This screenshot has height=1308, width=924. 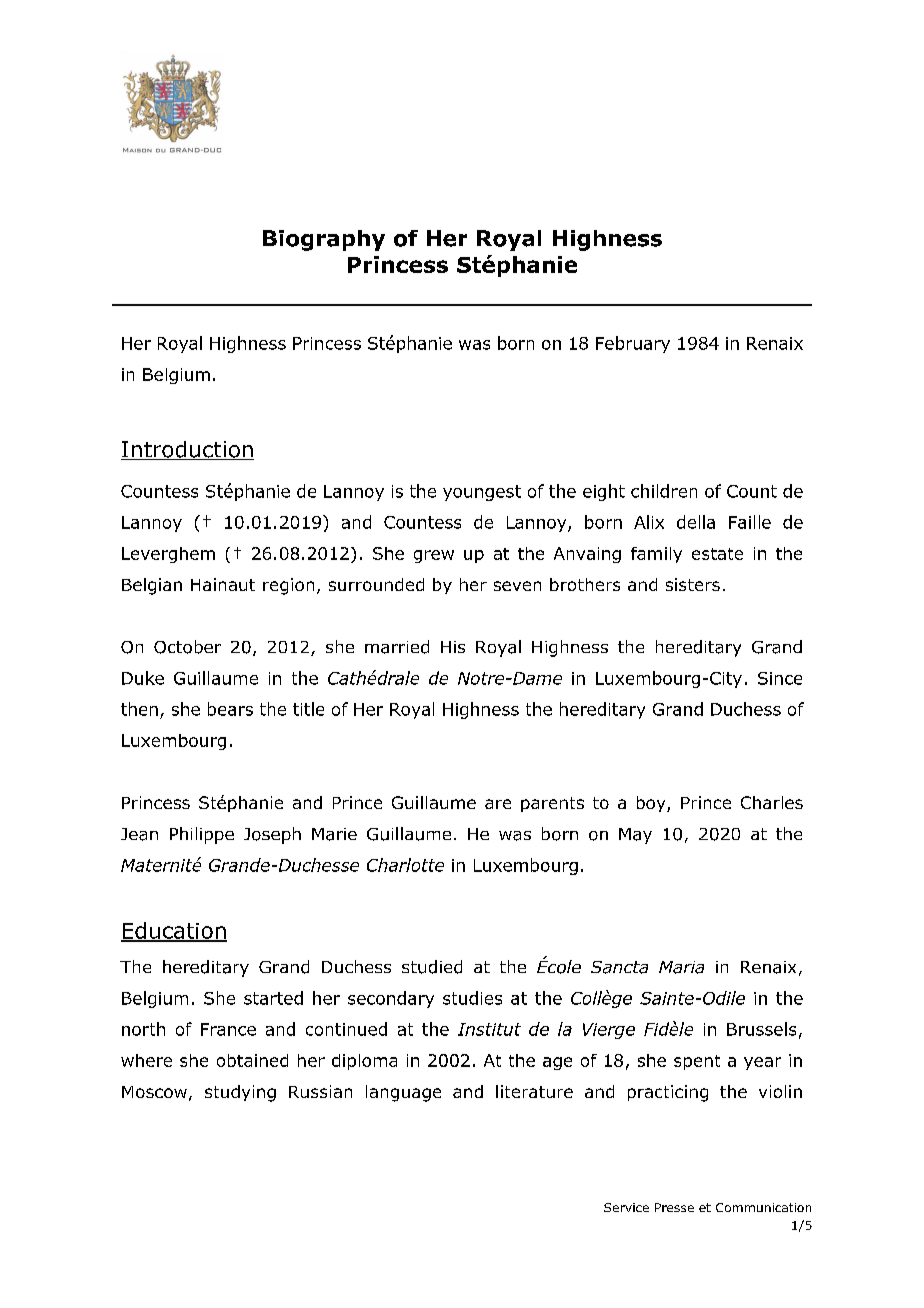 I want to click on Maria, so click(x=681, y=967).
